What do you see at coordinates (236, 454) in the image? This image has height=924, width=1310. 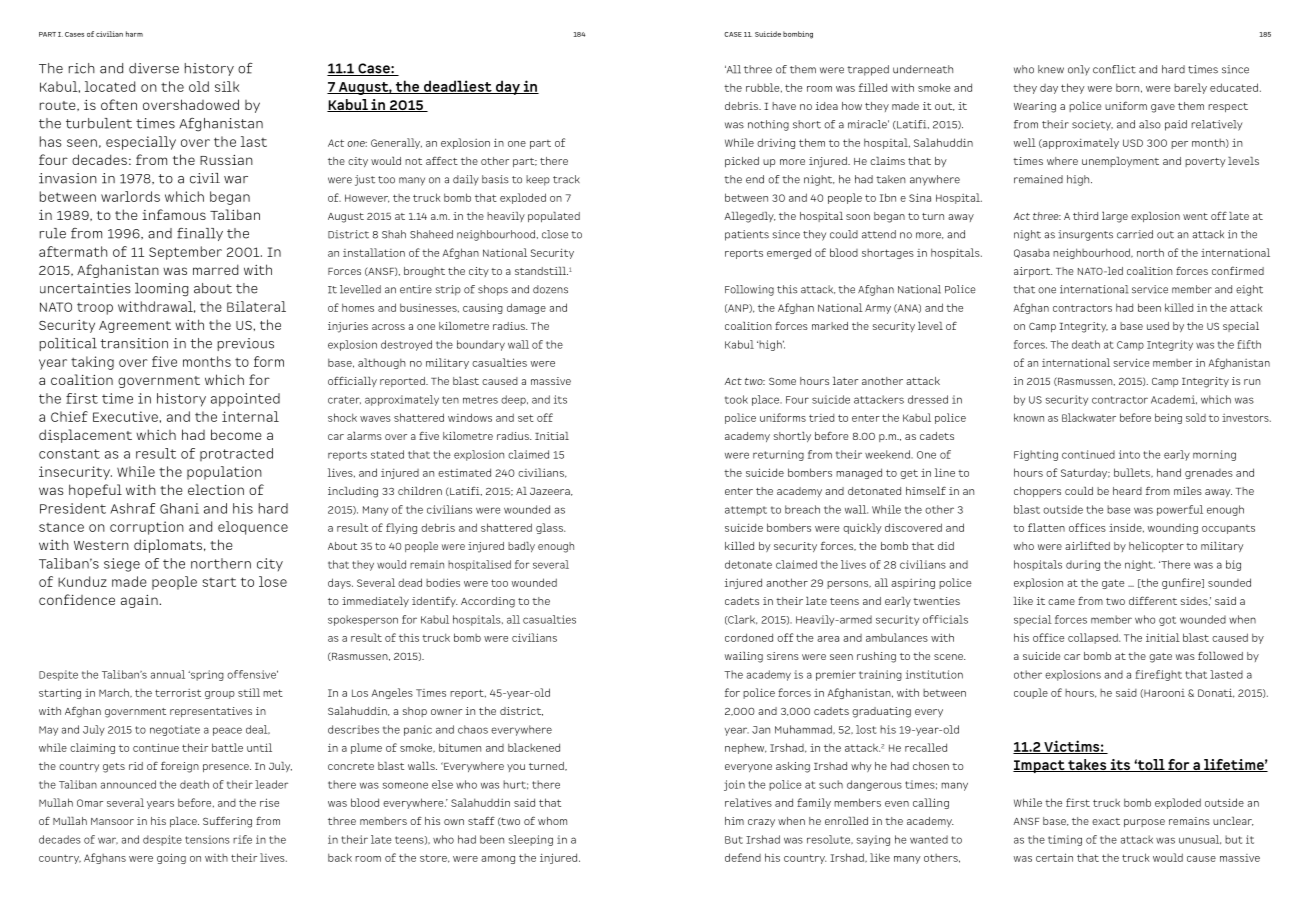 I see `protracted` at bounding box center [236, 454].
